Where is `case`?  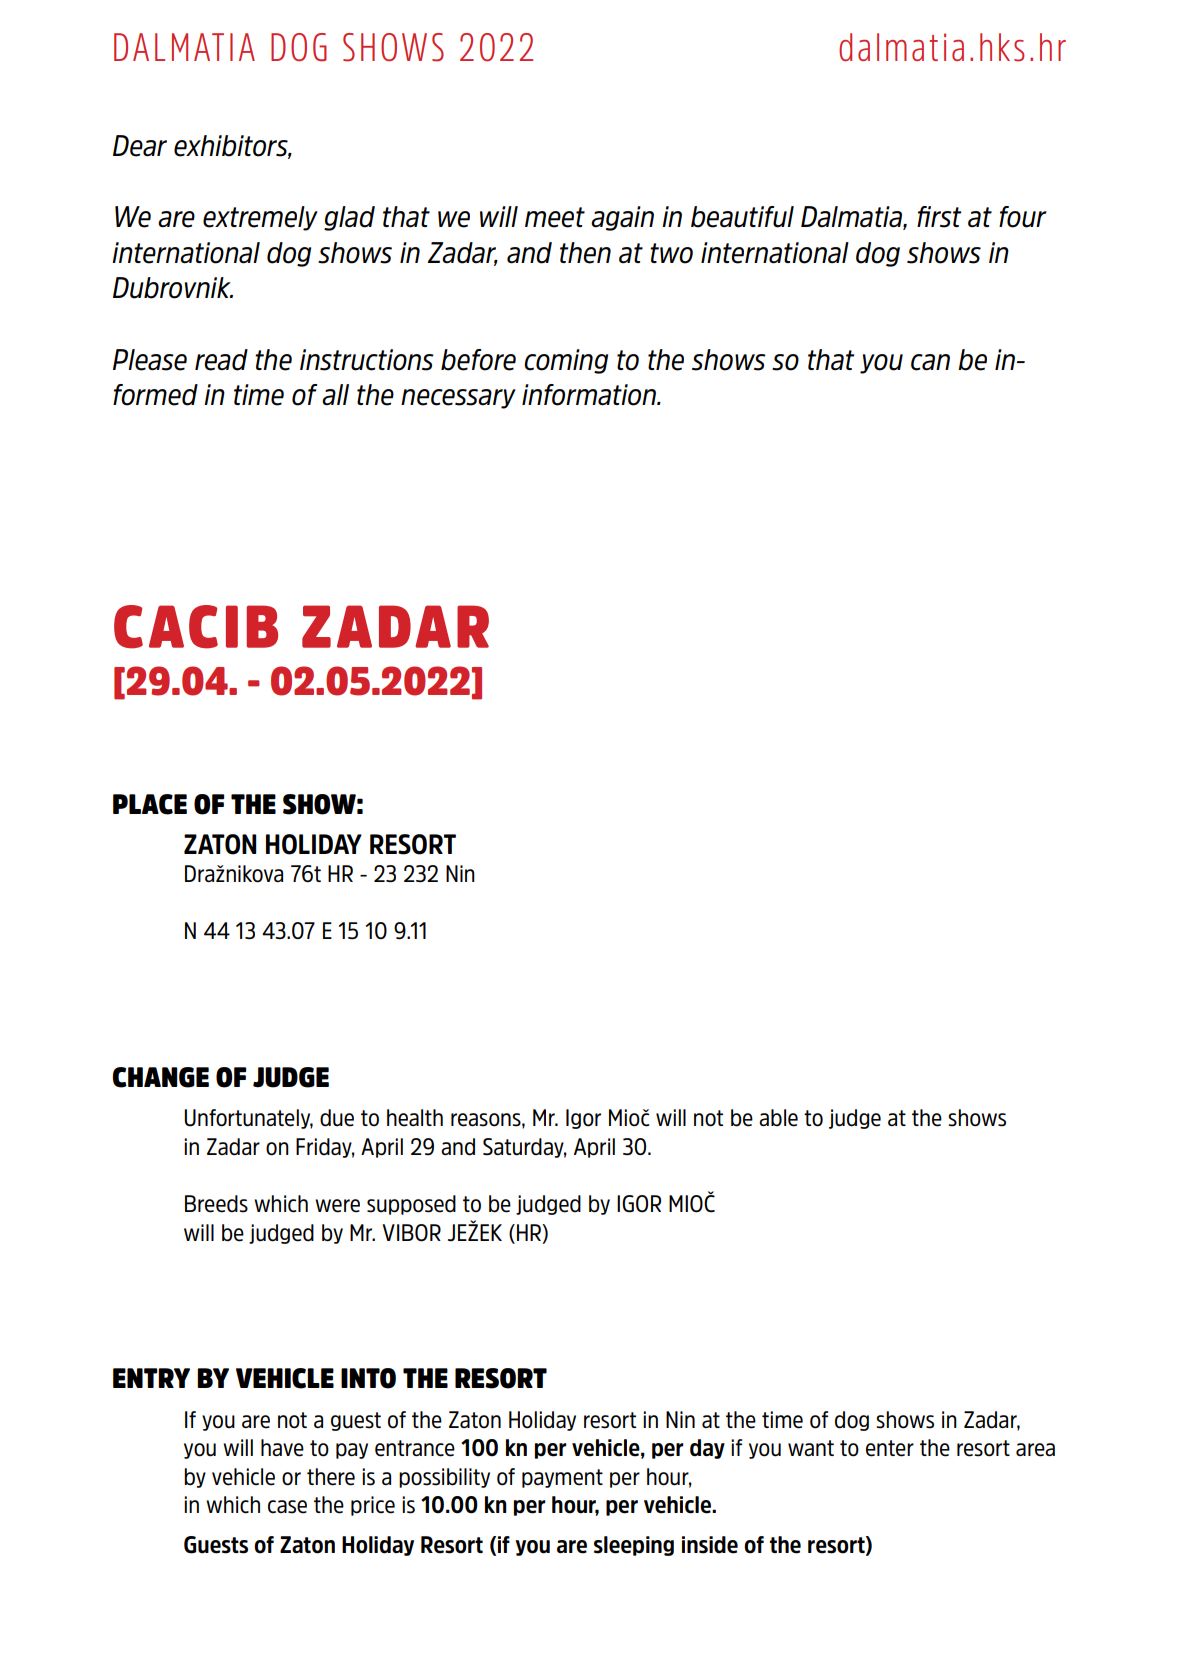 case is located at coordinates (287, 1507).
